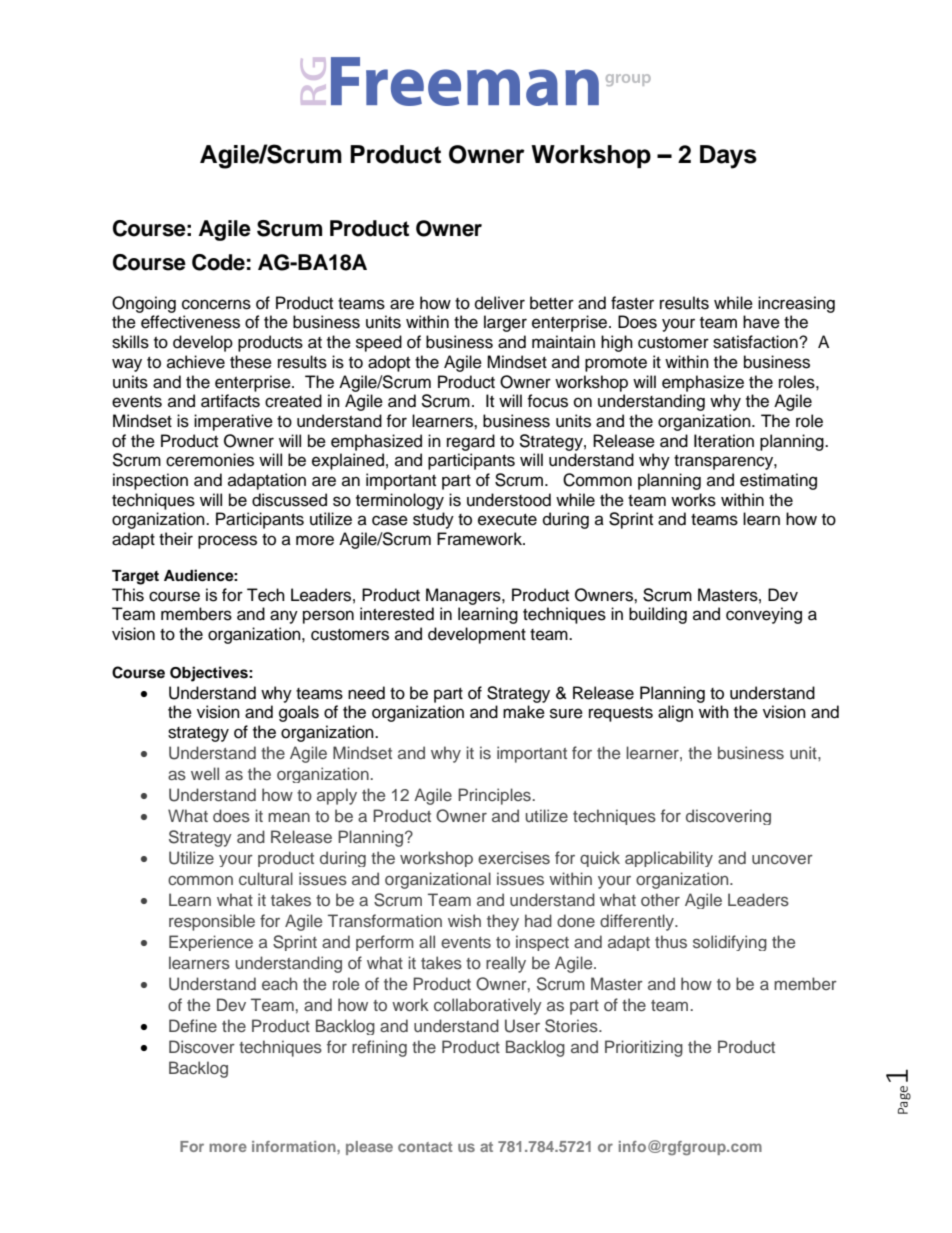 The image size is (952, 1233). I want to click on contact, so click(425, 1147).
